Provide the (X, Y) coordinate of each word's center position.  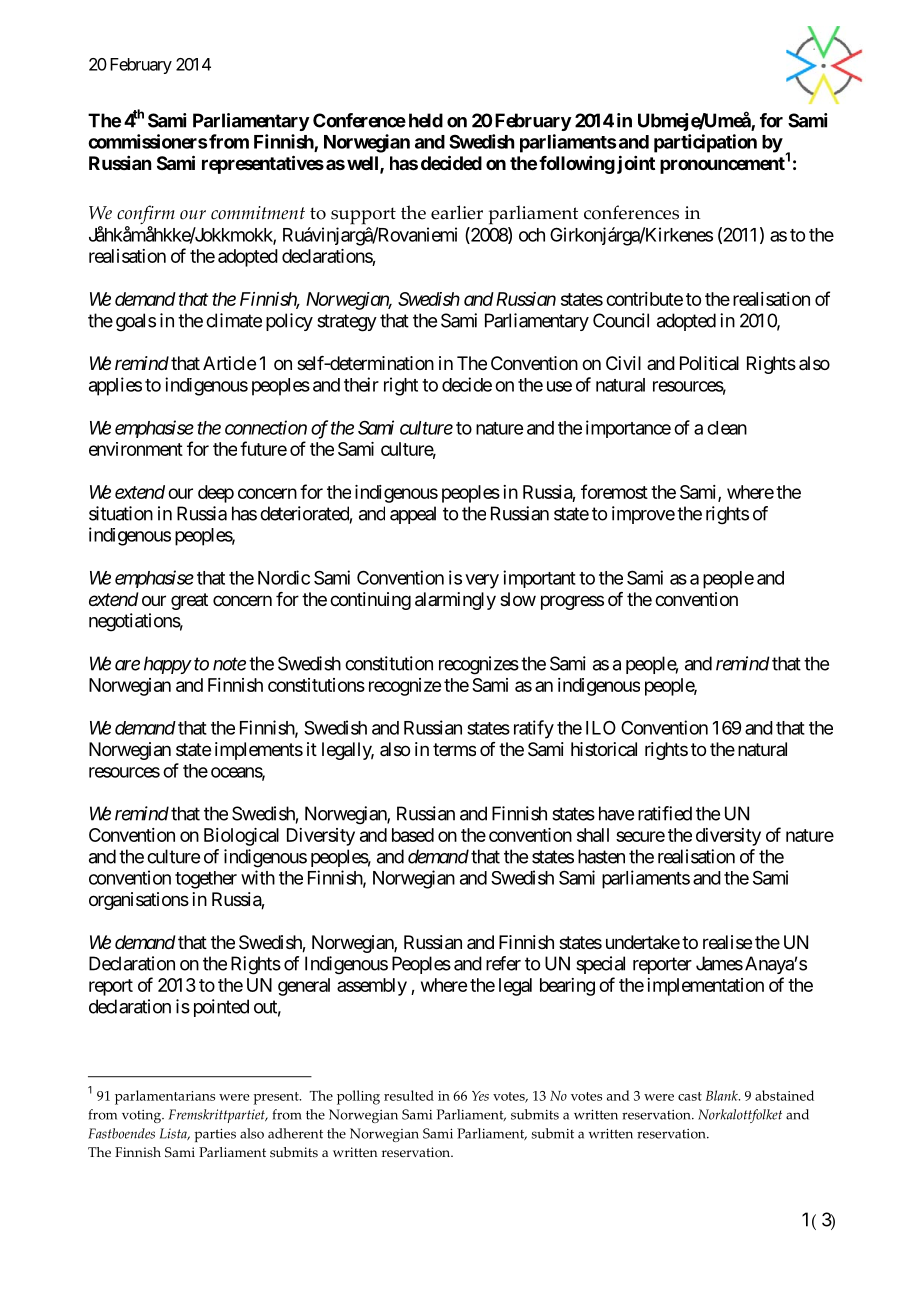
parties (215, 1135)
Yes (480, 1096)
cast (690, 1096)
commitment (258, 213)
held (426, 120)
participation (705, 143)
